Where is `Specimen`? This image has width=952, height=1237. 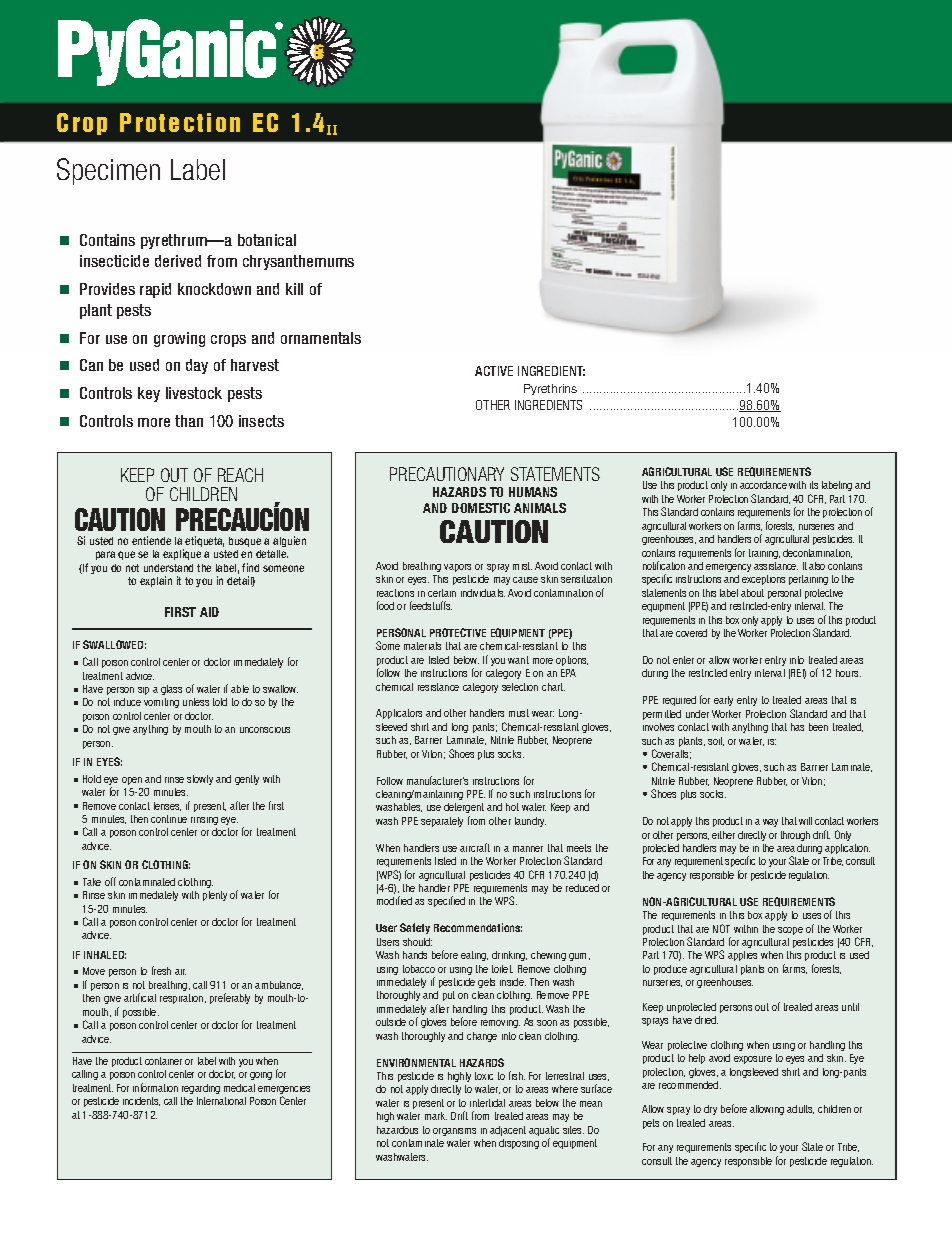
Specimen is located at coordinates (108, 171).
